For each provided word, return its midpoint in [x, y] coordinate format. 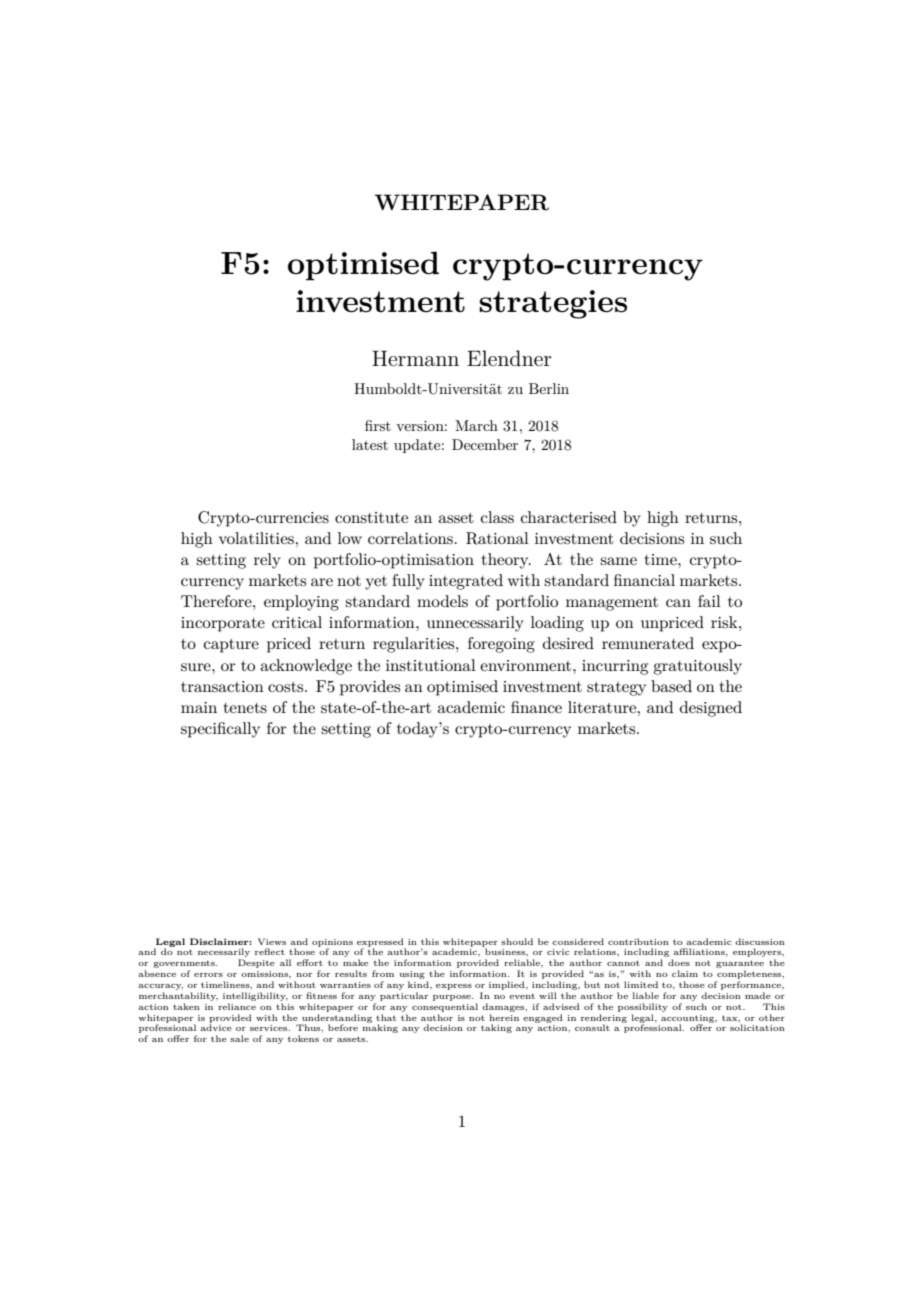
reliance [237, 1006]
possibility [643, 1007]
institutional [431, 665]
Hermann [415, 358]
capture [231, 646]
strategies [553, 304]
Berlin [549, 388]
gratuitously [697, 667]
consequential [445, 1007]
